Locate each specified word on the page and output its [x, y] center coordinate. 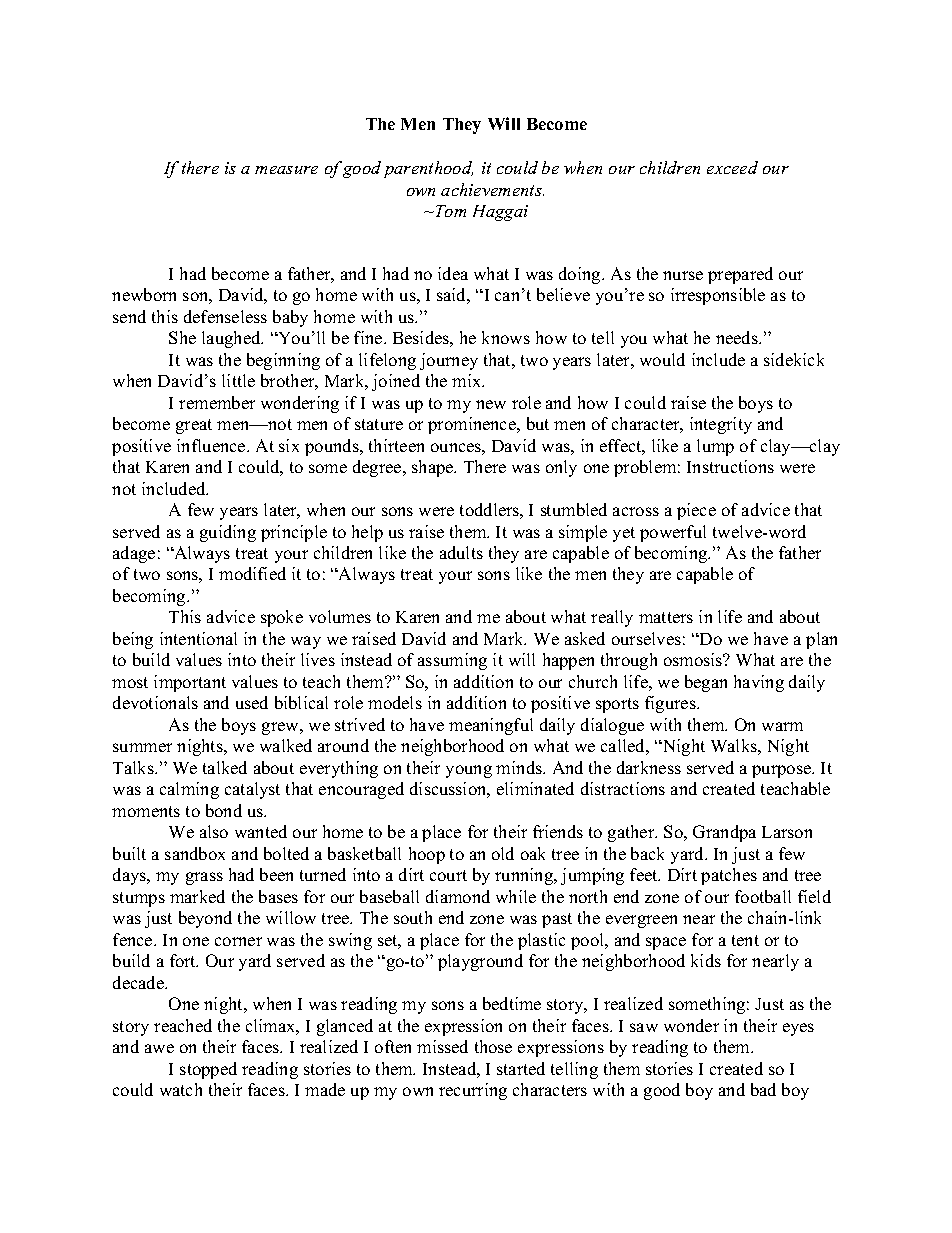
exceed [732, 167]
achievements [492, 189]
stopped [208, 1070]
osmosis [694, 659]
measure [286, 170]
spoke [282, 618]
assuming [452, 661]
